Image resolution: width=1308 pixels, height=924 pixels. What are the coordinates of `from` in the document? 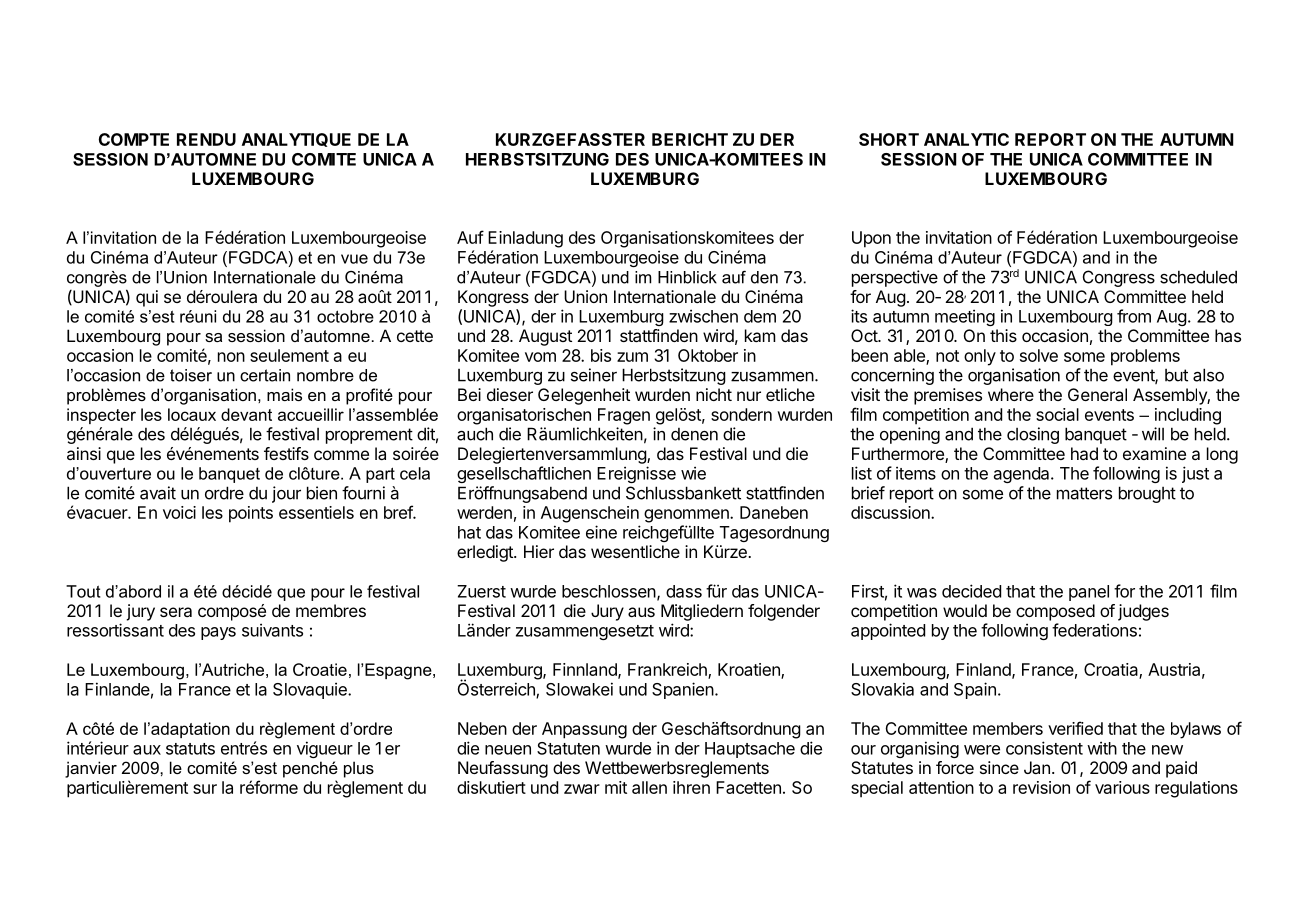 It's located at (1134, 316).
